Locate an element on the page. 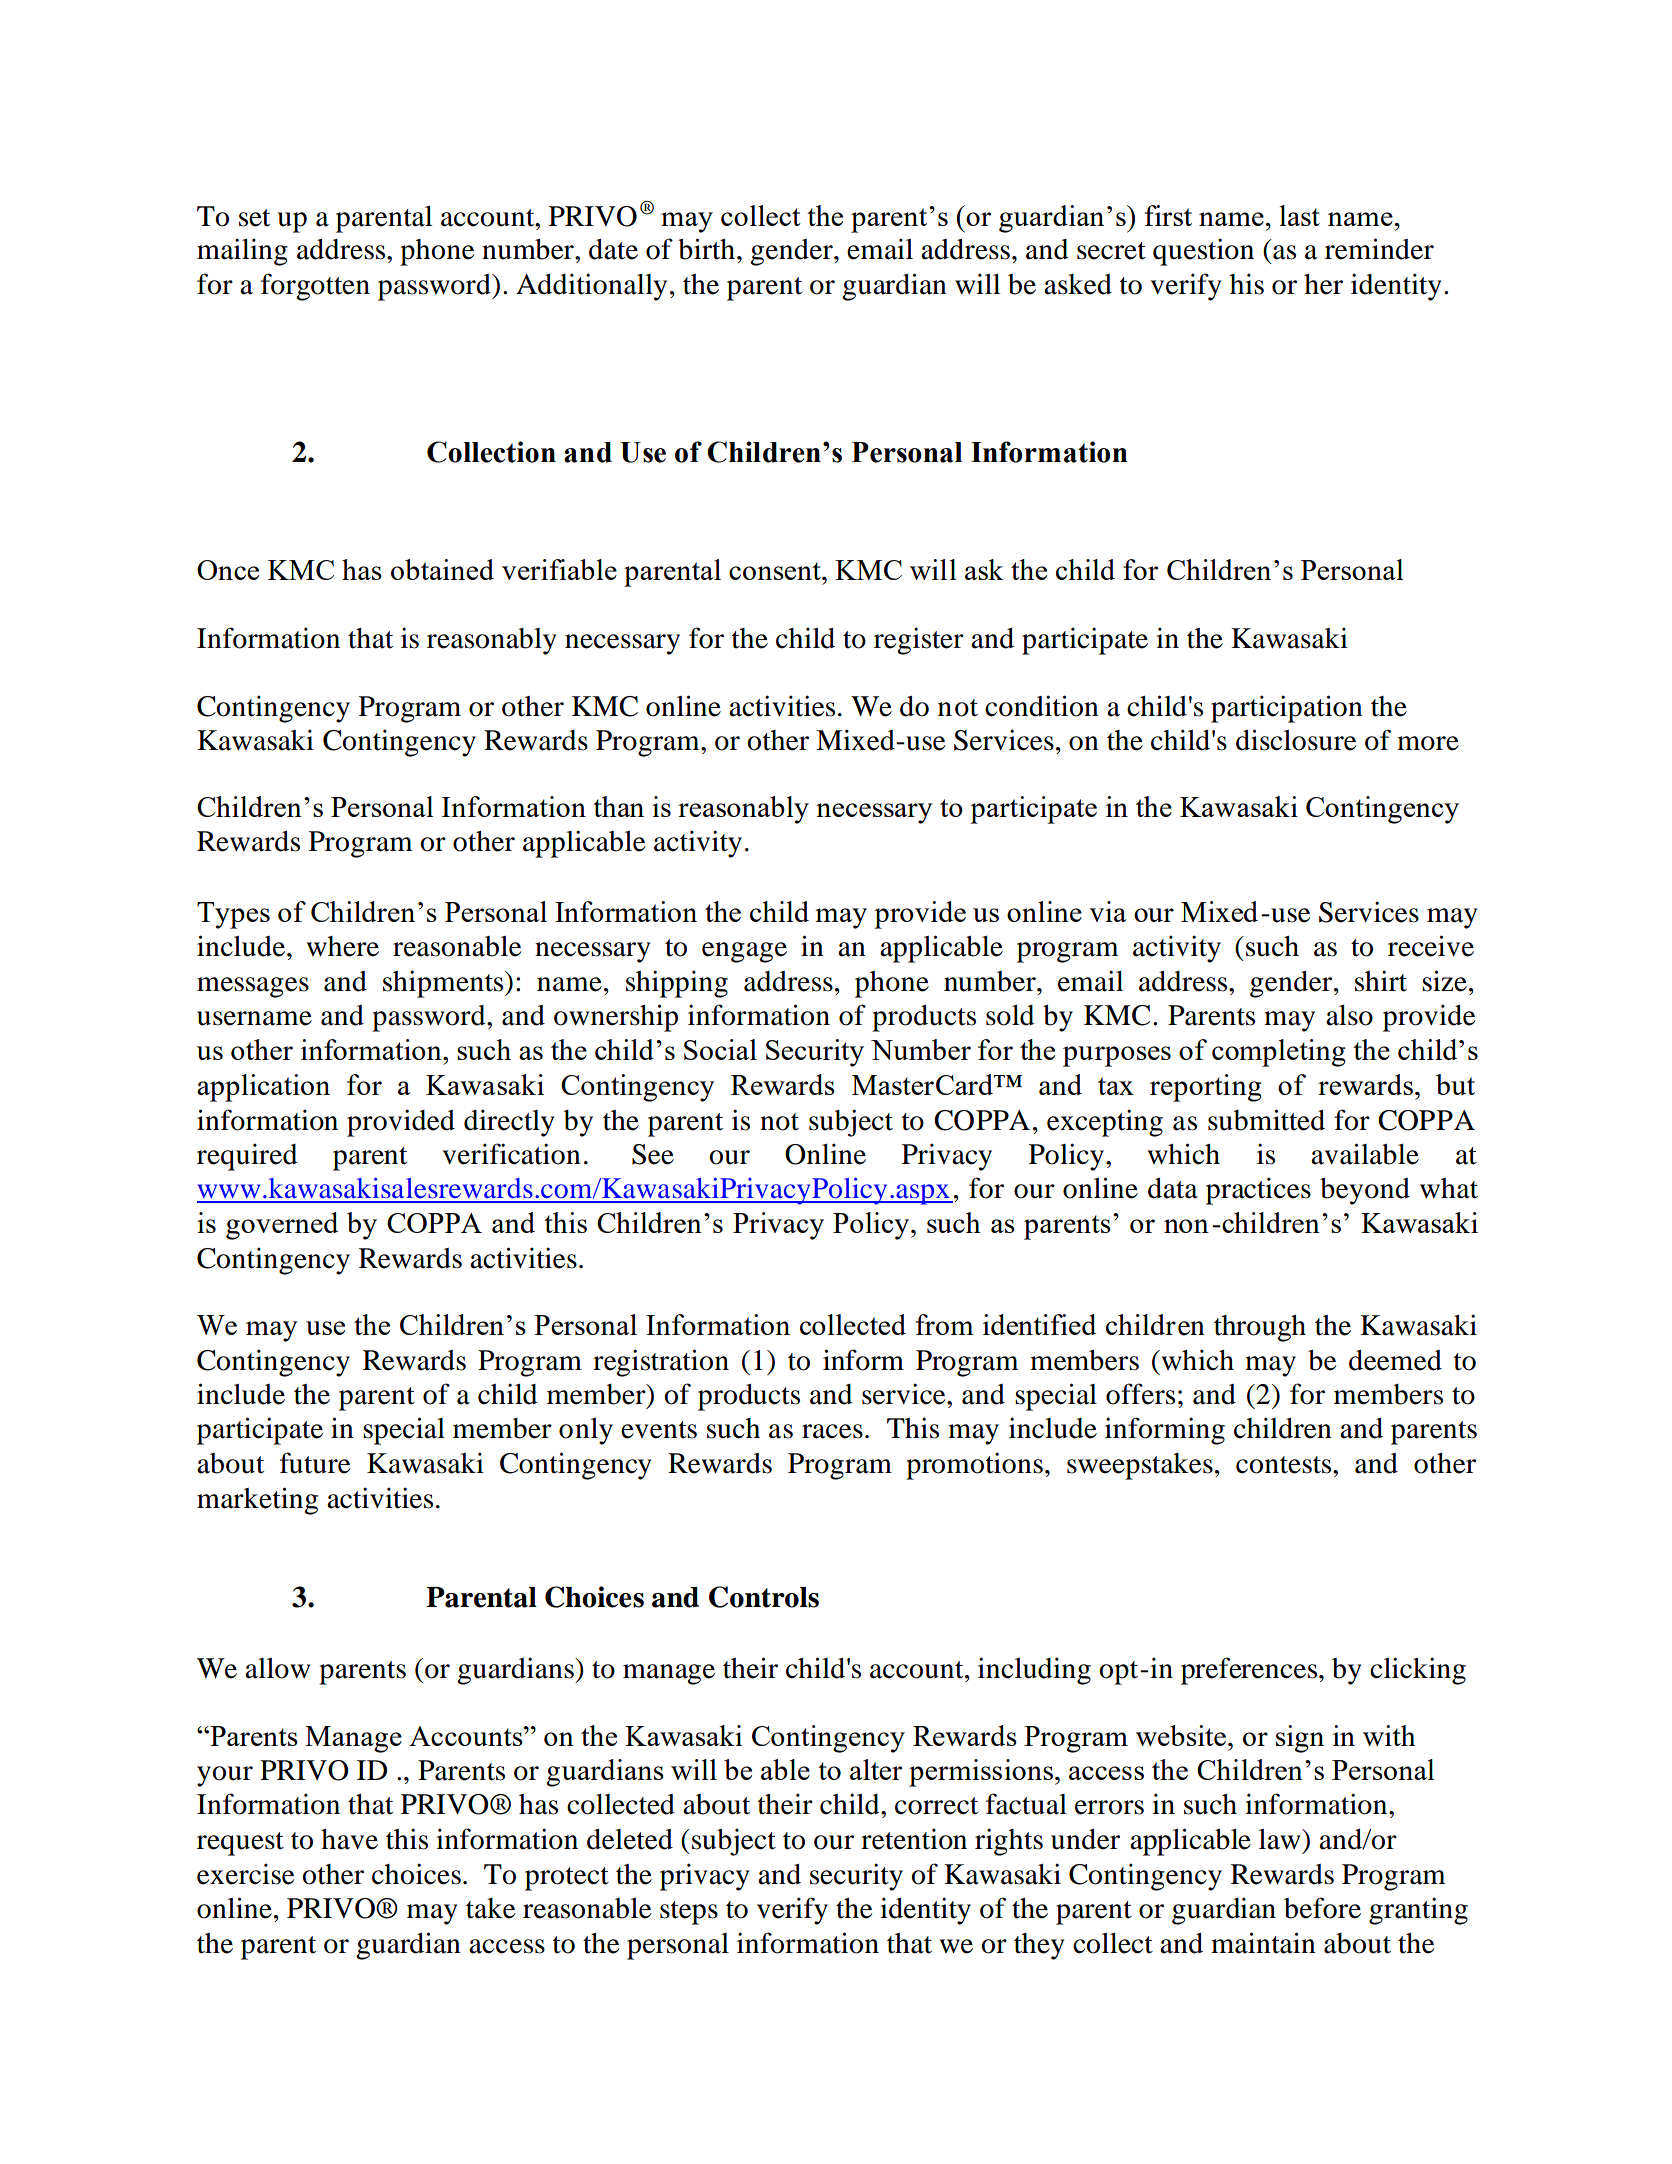 The height and width of the document is (2164, 1672). consent is located at coordinates (776, 571).
